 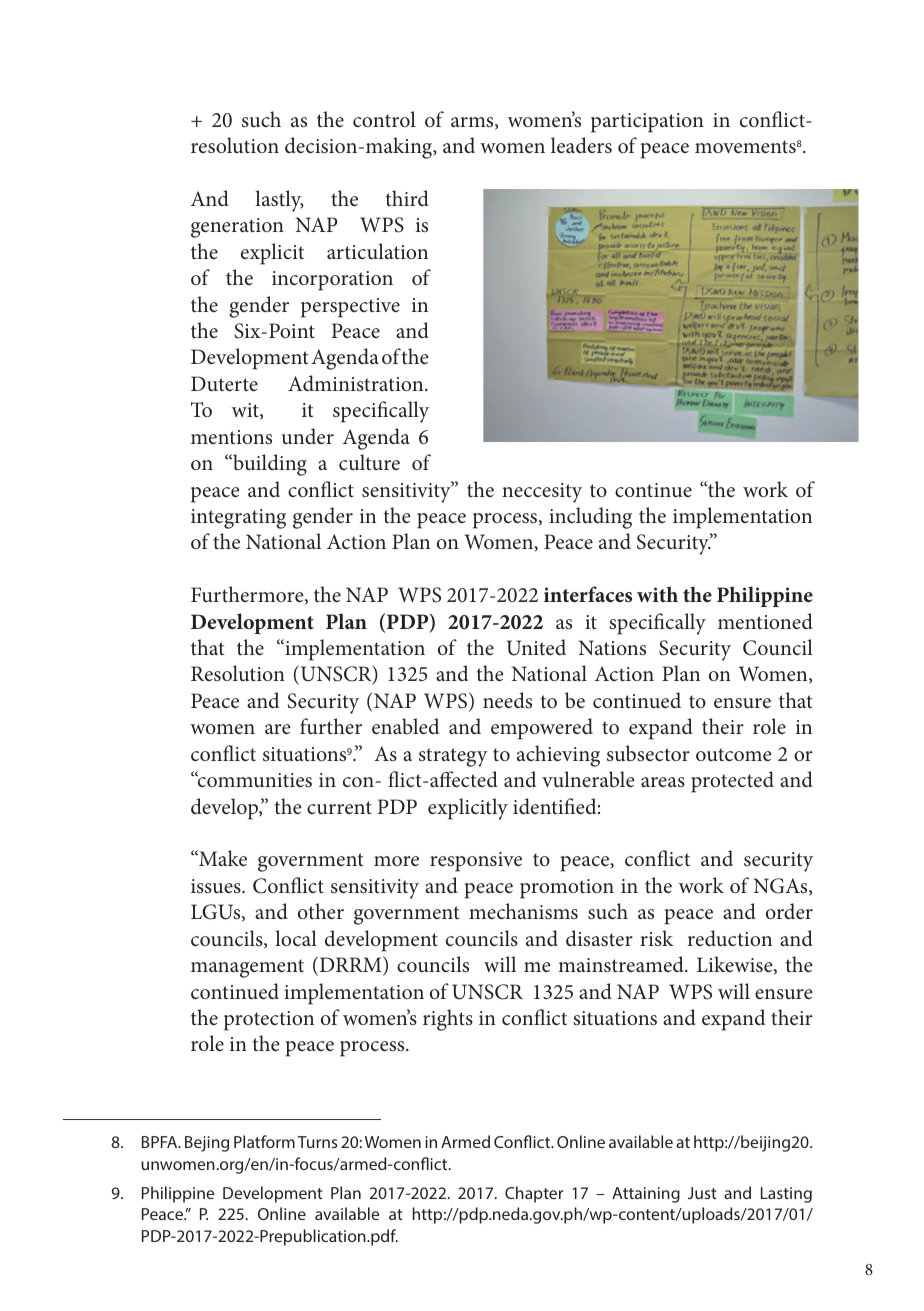 What do you see at coordinates (407, 198) in the screenshot?
I see `third` at bounding box center [407, 198].
